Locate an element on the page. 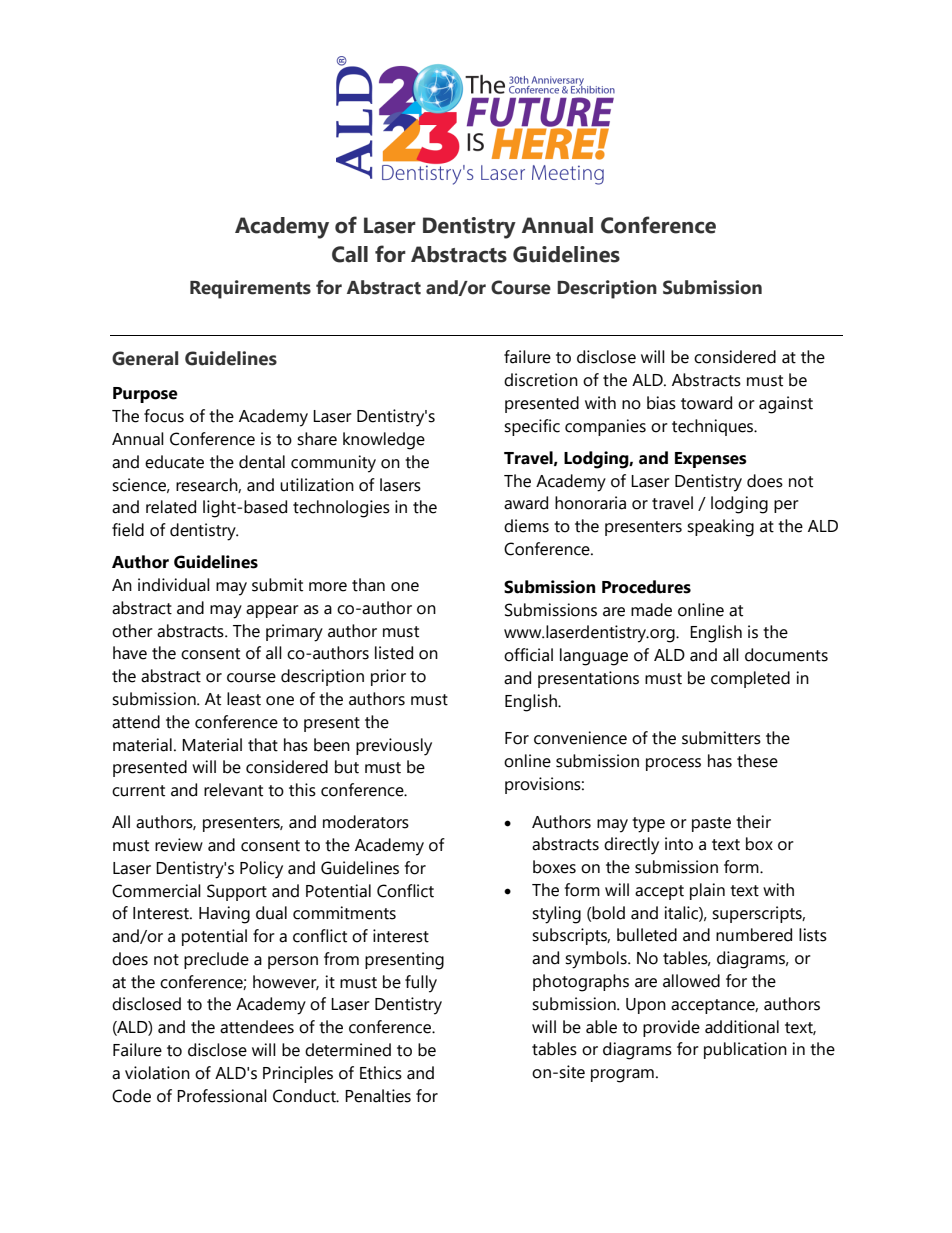 This page has width=952, height=1233. Professional is located at coordinates (222, 1096).
